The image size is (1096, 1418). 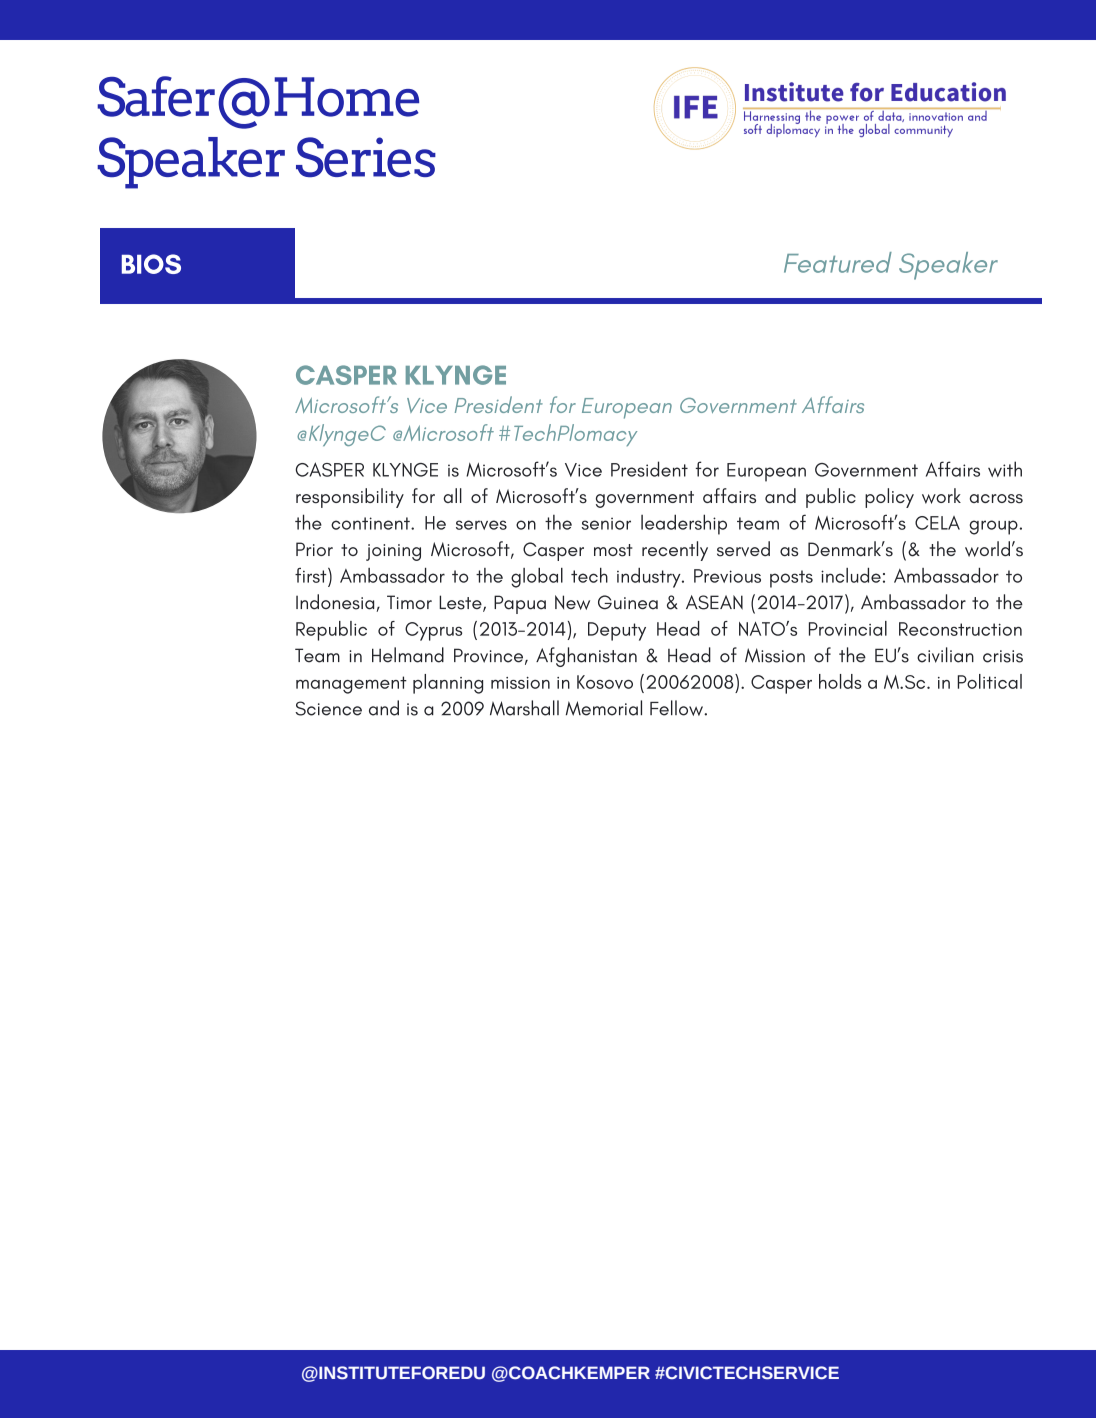 What do you see at coordinates (996, 499) in the screenshot?
I see `across` at bounding box center [996, 499].
